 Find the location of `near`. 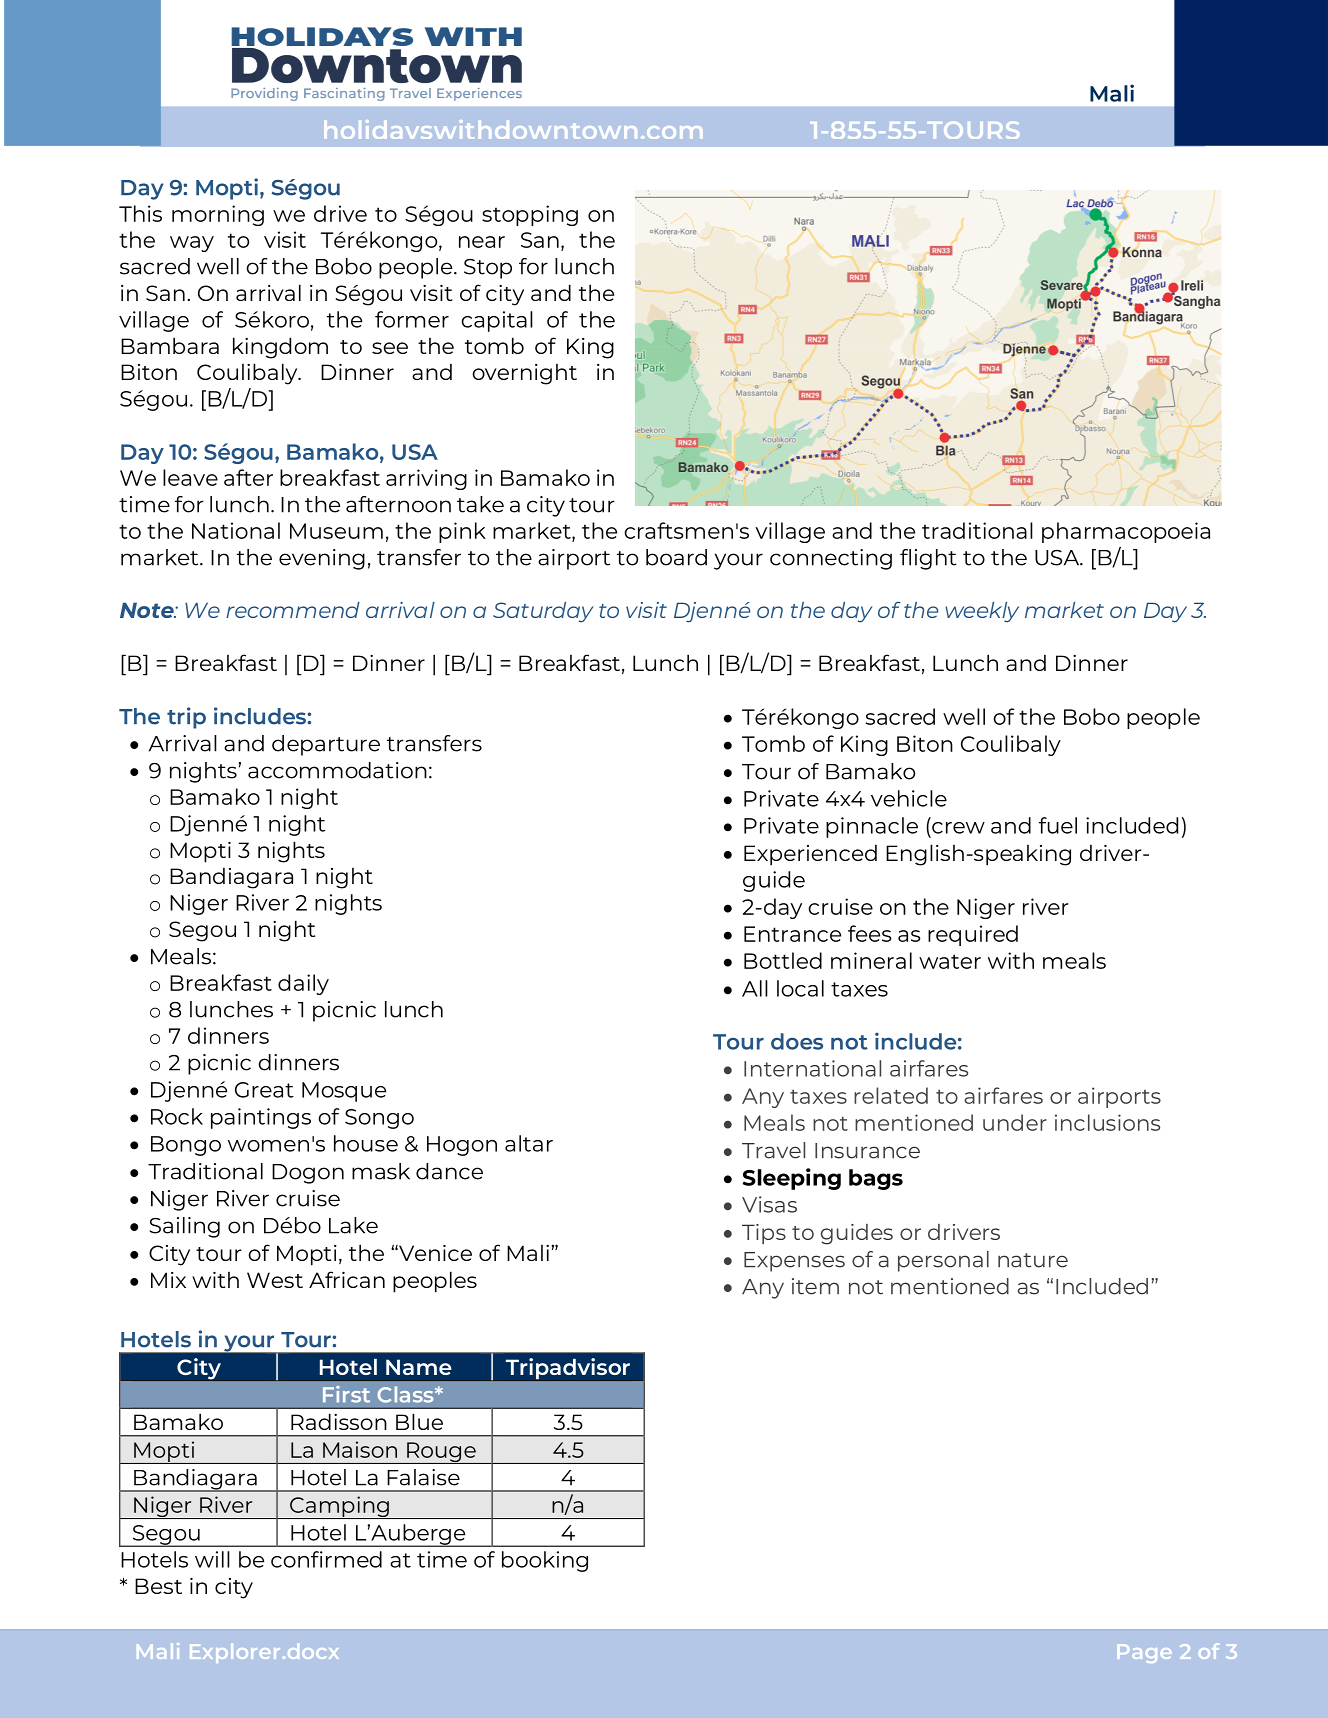

near is located at coordinates (482, 242).
